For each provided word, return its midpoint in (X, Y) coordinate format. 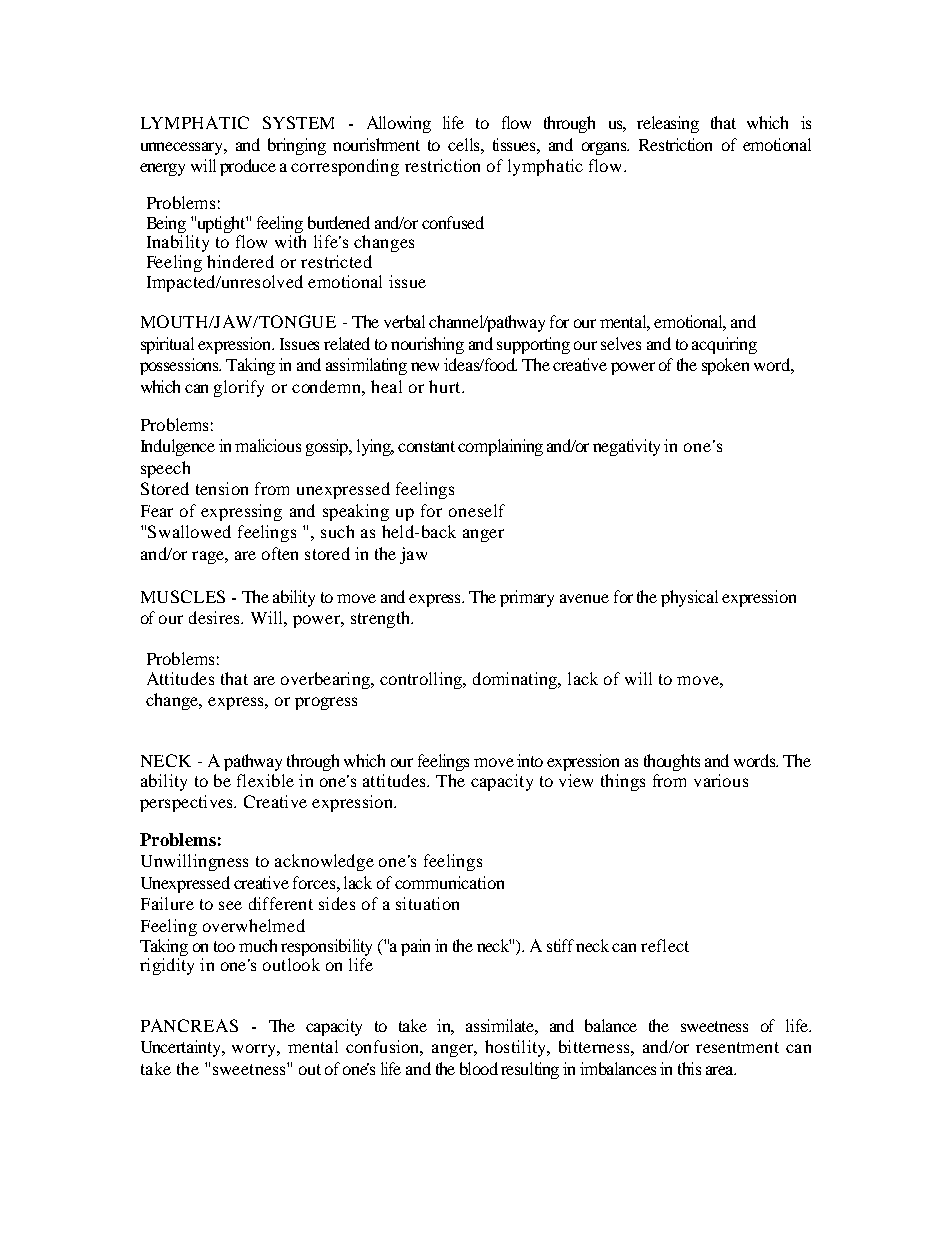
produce (248, 167)
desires (215, 617)
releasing (668, 124)
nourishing (427, 345)
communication (449, 882)
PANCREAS (189, 1025)
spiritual (167, 345)
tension (222, 488)
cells (465, 144)
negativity (626, 447)
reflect (665, 945)
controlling (422, 680)
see (230, 905)
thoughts (672, 762)
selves (621, 343)
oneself (477, 510)
